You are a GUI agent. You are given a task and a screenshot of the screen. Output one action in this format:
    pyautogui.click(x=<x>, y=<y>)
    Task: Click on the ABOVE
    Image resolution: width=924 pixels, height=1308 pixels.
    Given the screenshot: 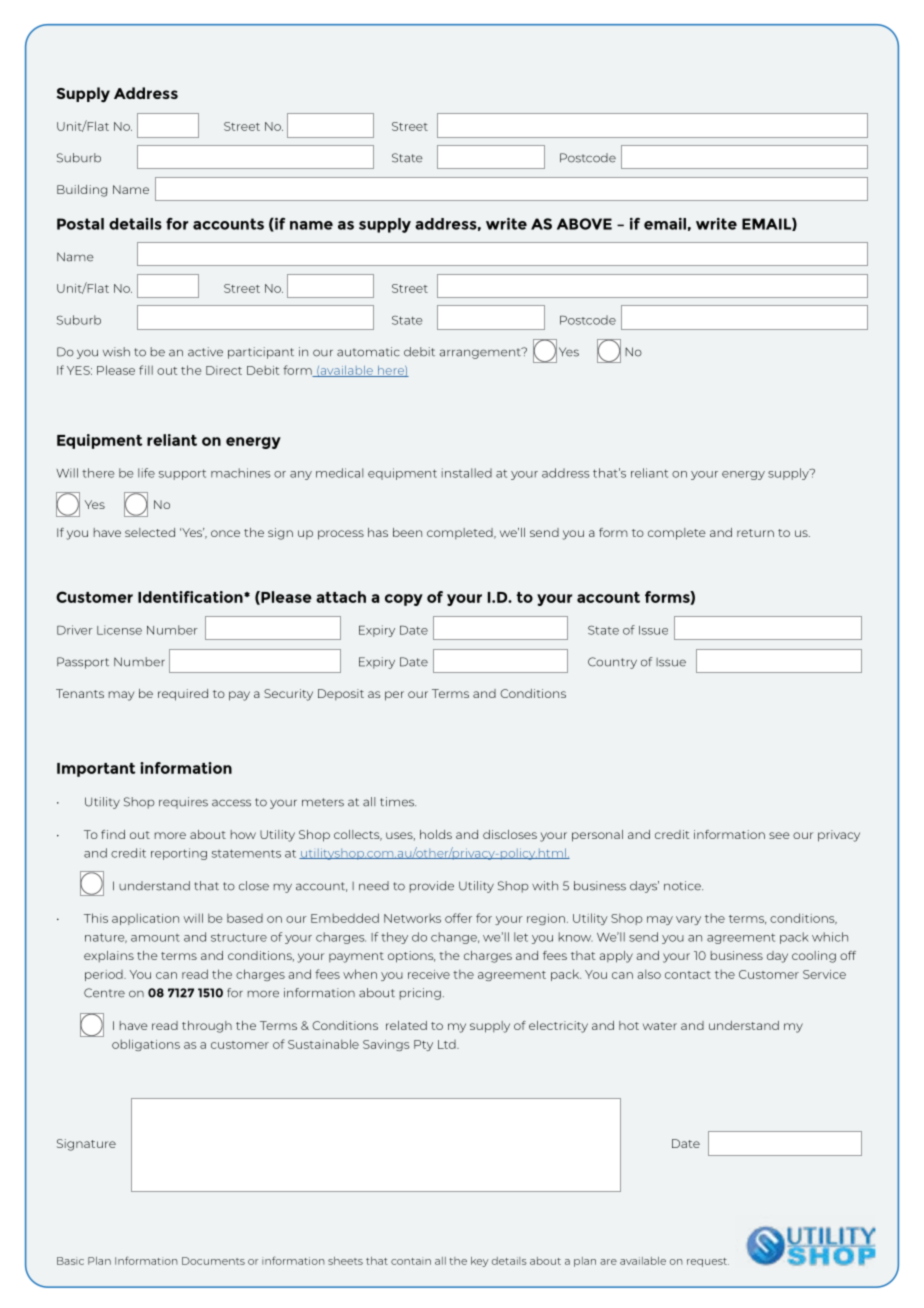 What is the action you would take?
    pyautogui.click(x=584, y=224)
